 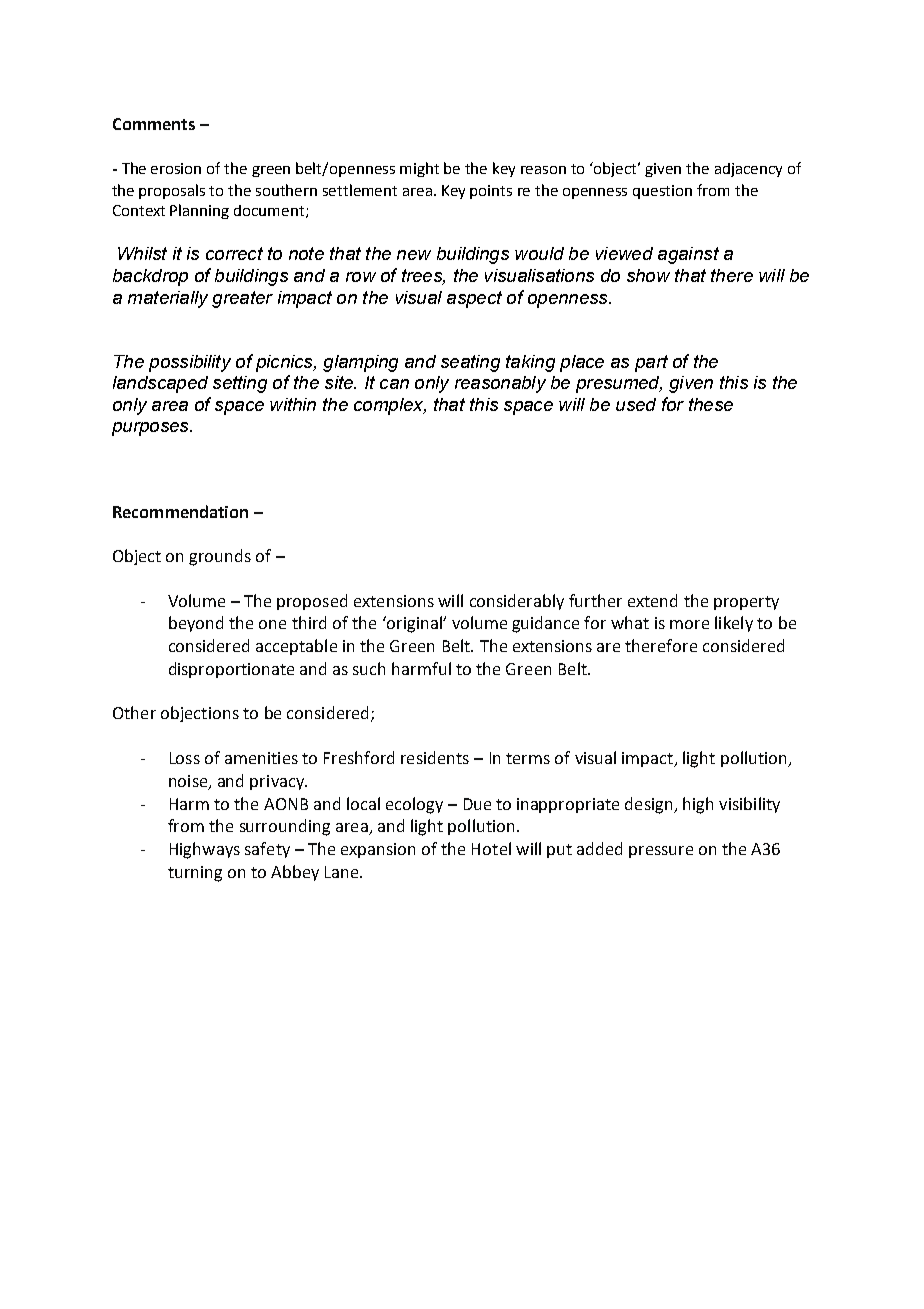 What do you see at coordinates (711, 404) in the document?
I see `these` at bounding box center [711, 404].
